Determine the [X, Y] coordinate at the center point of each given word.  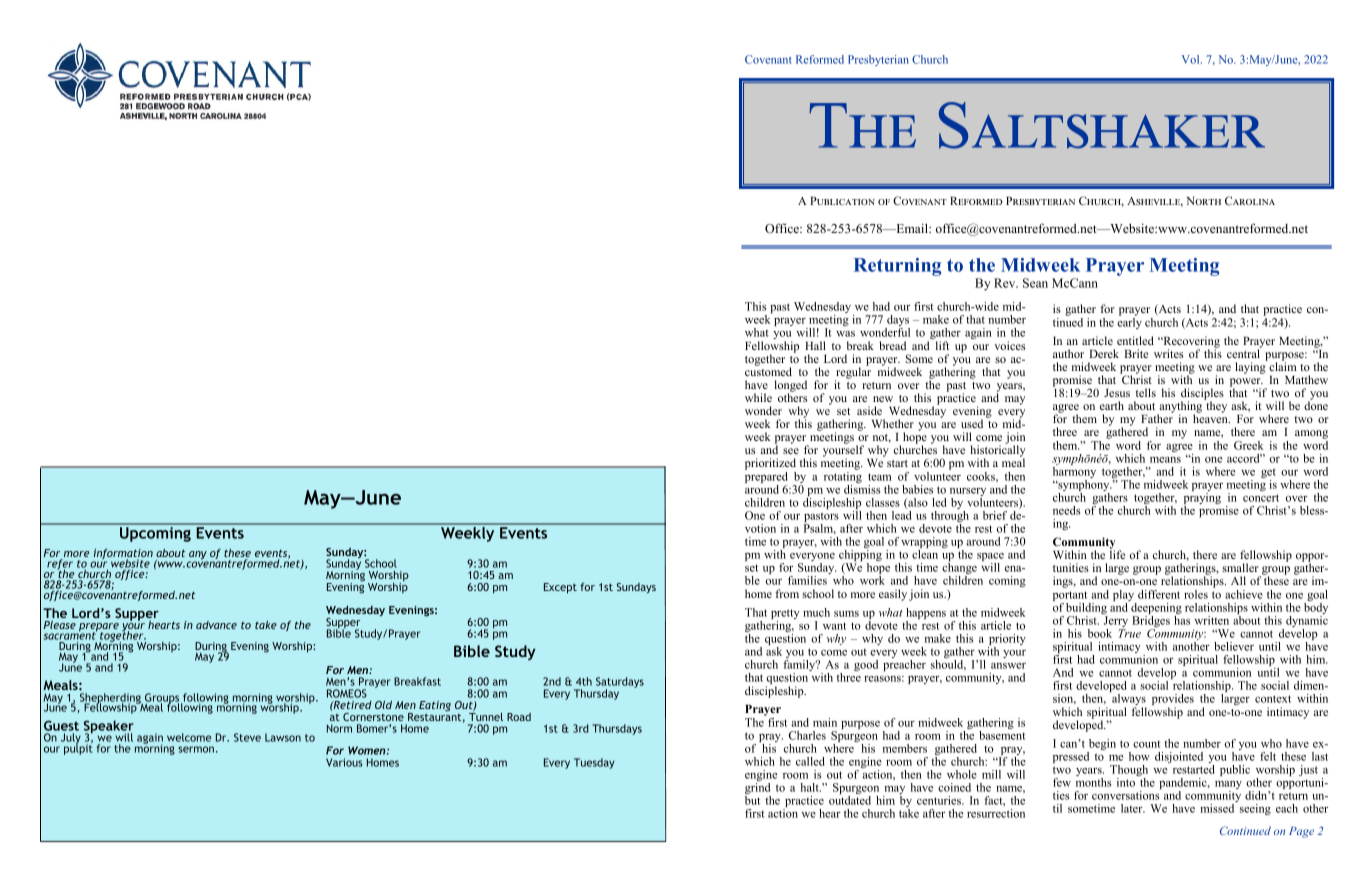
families [807, 580]
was [845, 334]
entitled [1135, 340]
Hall [815, 345]
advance [216, 625]
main [825, 722]
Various [344, 762]
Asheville [1154, 202]
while [758, 397]
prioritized [770, 465]
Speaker [109, 728]
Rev [1006, 283]
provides [1173, 701]
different [1159, 594]
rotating [843, 477]
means [1165, 460]
